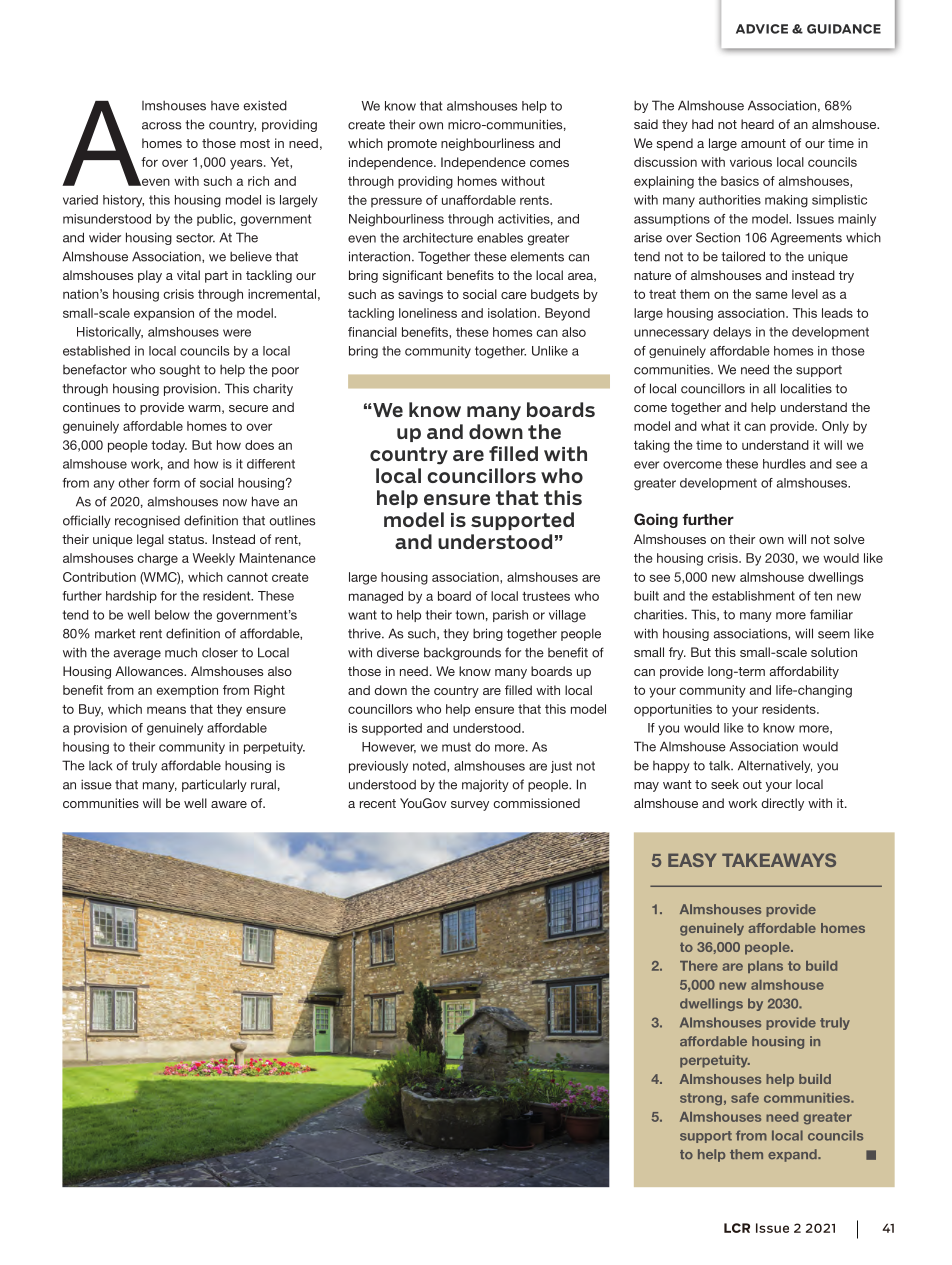 The image size is (952, 1265). What do you see at coordinates (470, 806) in the document?
I see `survey` at bounding box center [470, 806].
